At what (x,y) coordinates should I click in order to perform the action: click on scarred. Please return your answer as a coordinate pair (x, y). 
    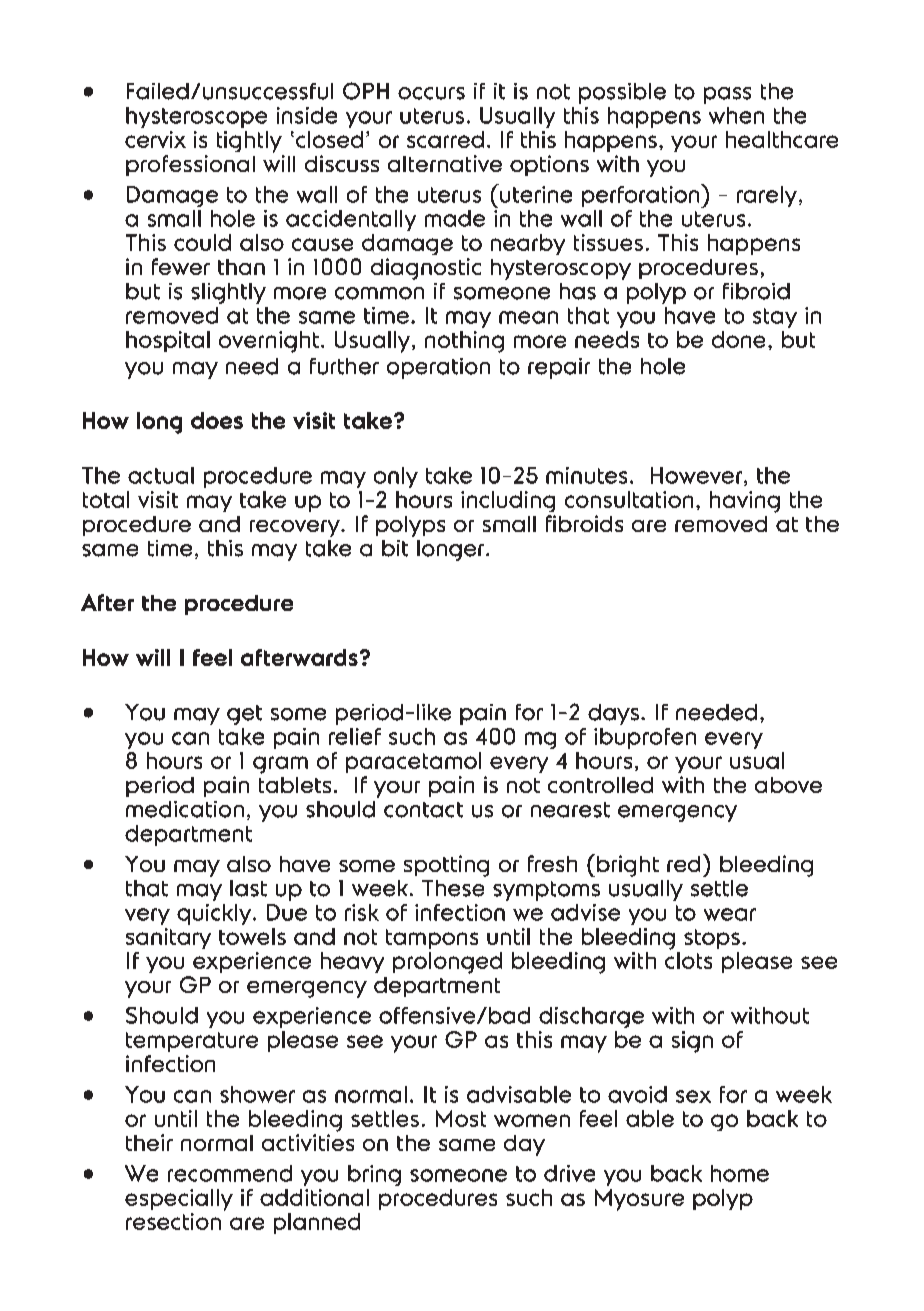
    Looking at the image, I should click on (445, 139).
